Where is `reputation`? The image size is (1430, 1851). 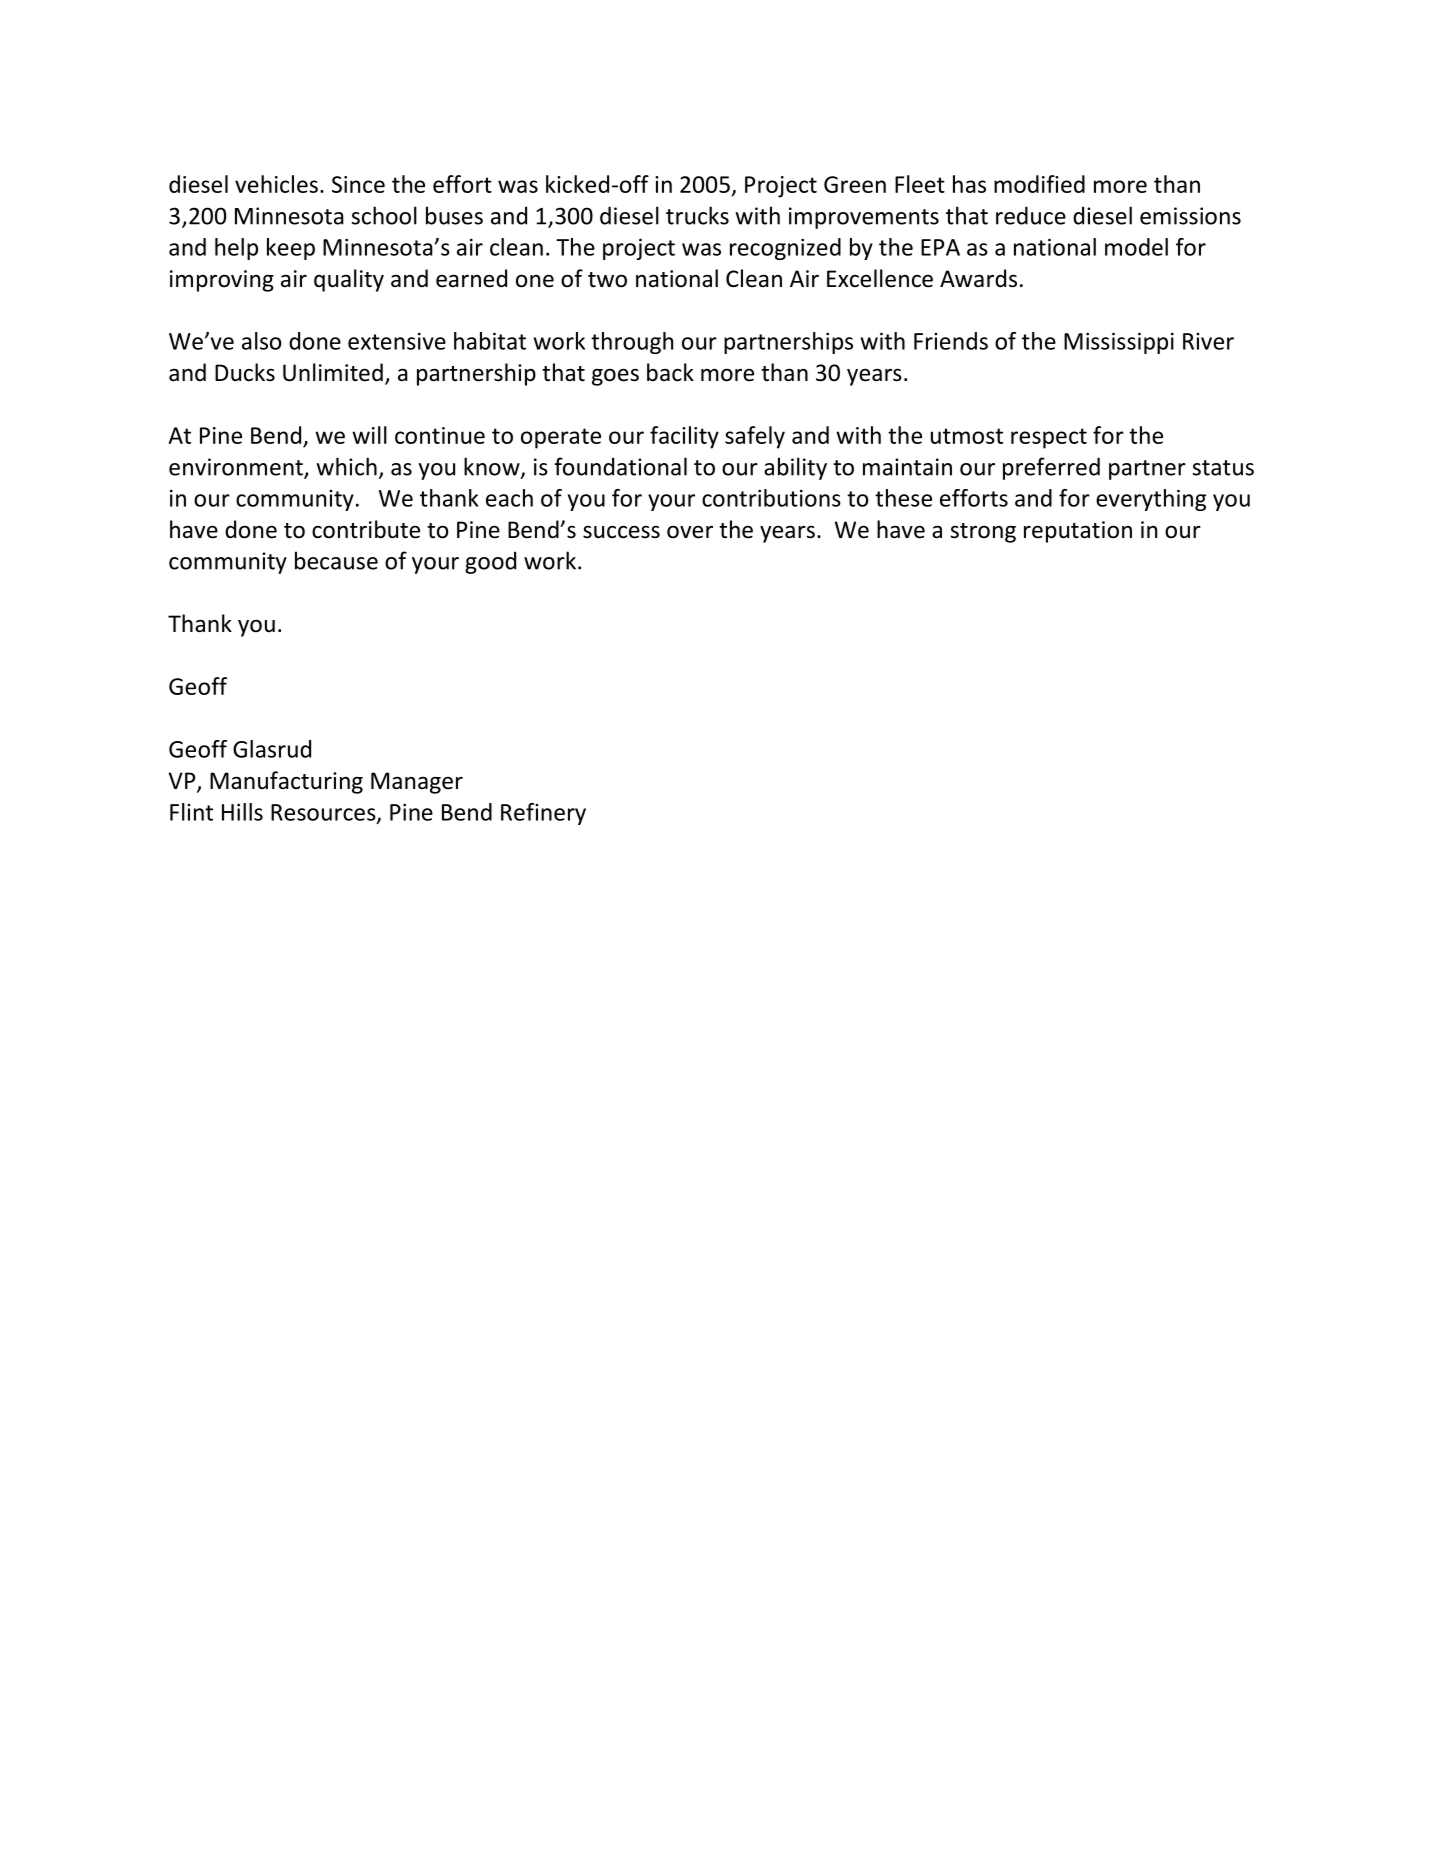
reputation is located at coordinates (1078, 532).
